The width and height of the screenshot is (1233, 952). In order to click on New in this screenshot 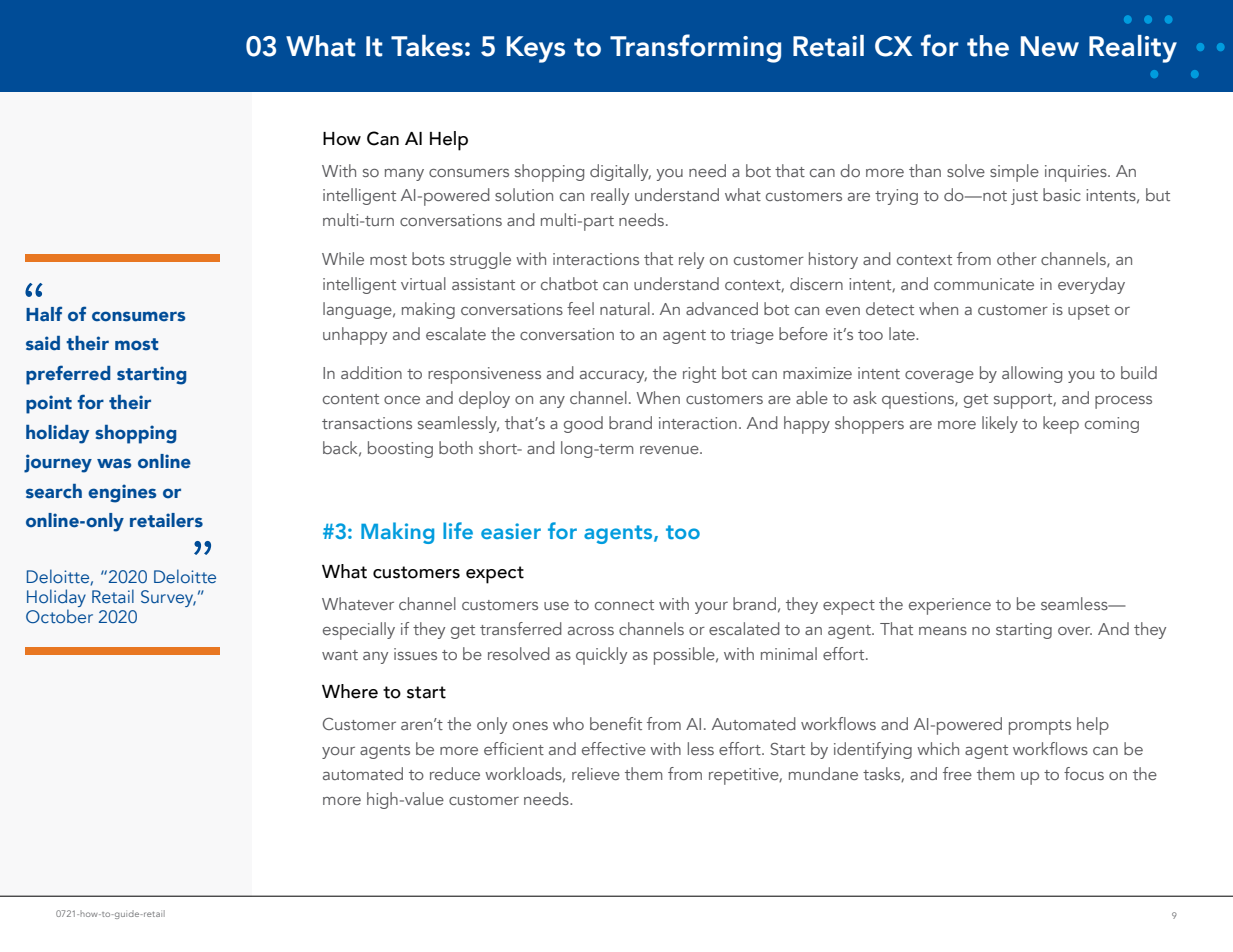, I will do `click(1050, 46)`.
